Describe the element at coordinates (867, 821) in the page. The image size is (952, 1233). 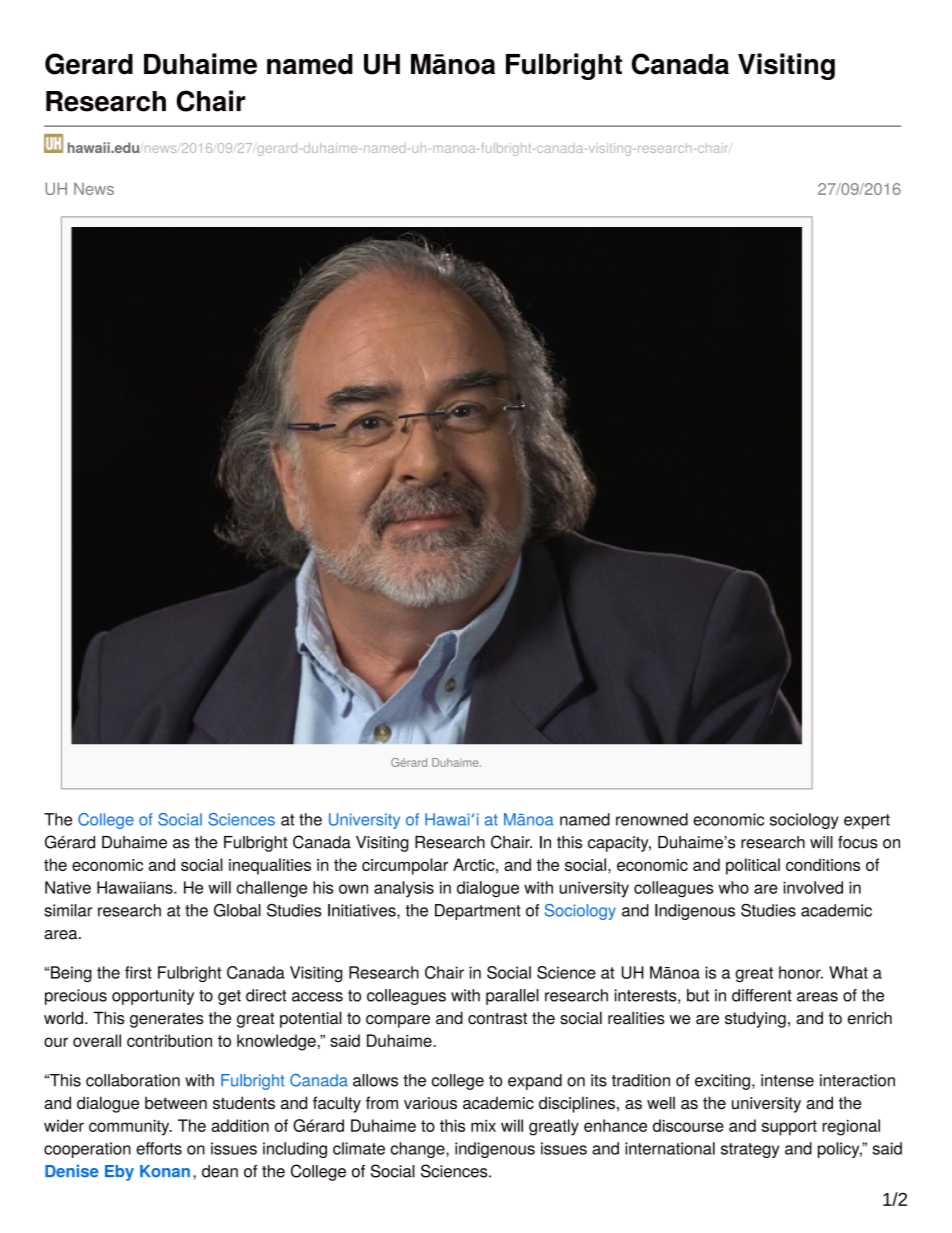
I see `expert` at that location.
